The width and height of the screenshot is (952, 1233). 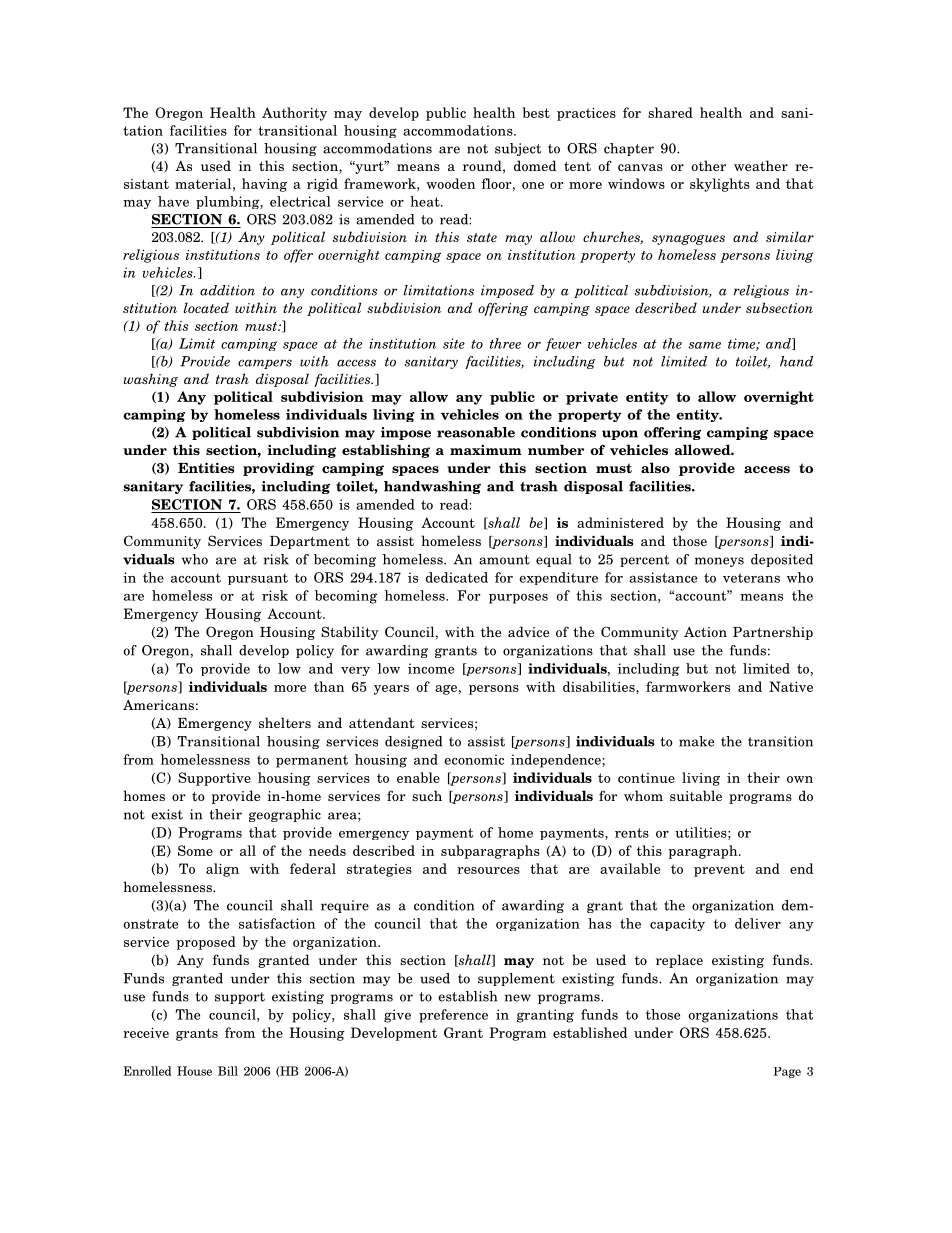 What do you see at coordinates (206, 467) in the screenshot?
I see `Entities` at bounding box center [206, 467].
